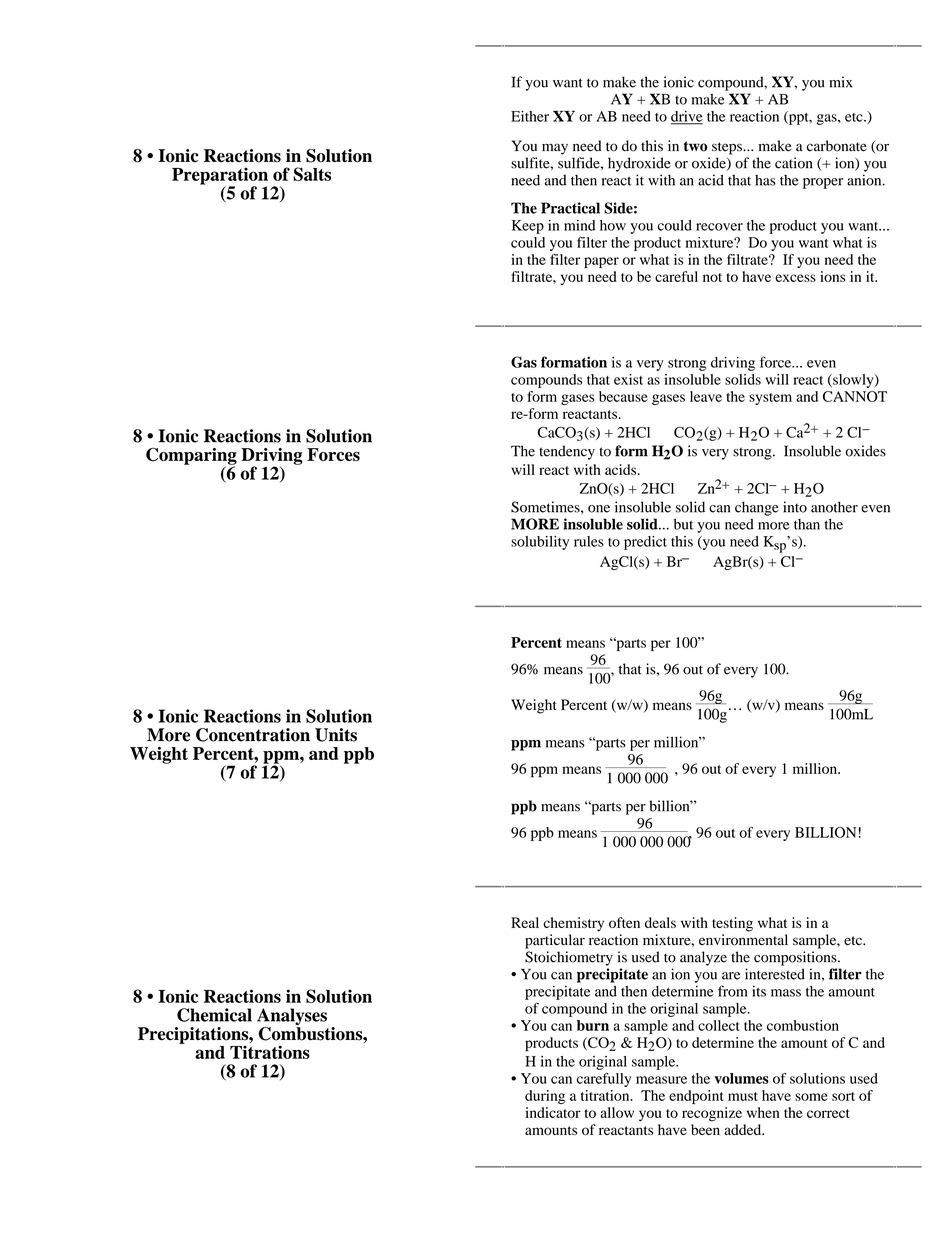 The width and height of the screenshot is (952, 1233). I want to click on cation, so click(793, 163).
